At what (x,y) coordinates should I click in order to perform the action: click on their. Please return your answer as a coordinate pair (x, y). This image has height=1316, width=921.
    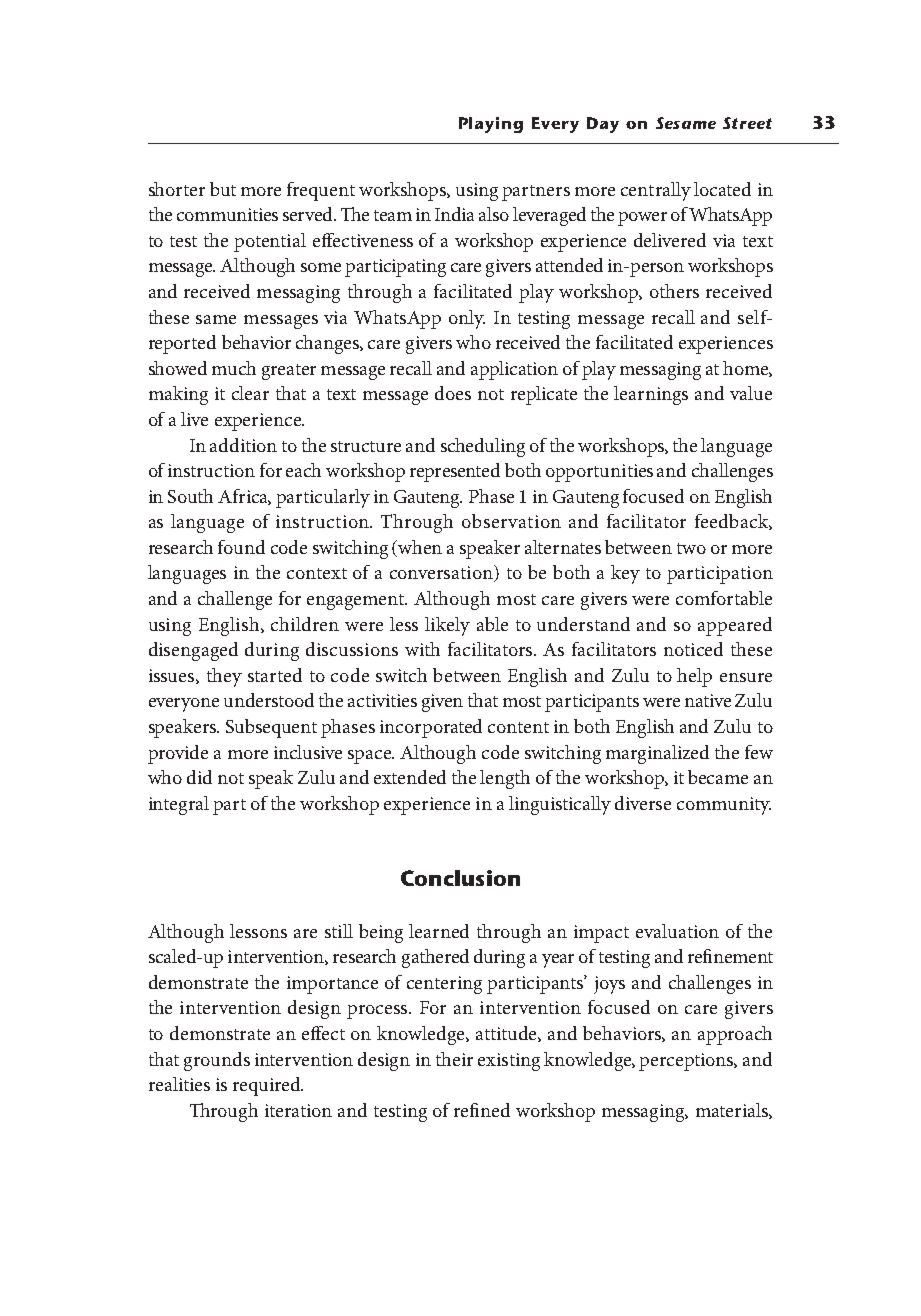
    Looking at the image, I should click on (454, 1059).
